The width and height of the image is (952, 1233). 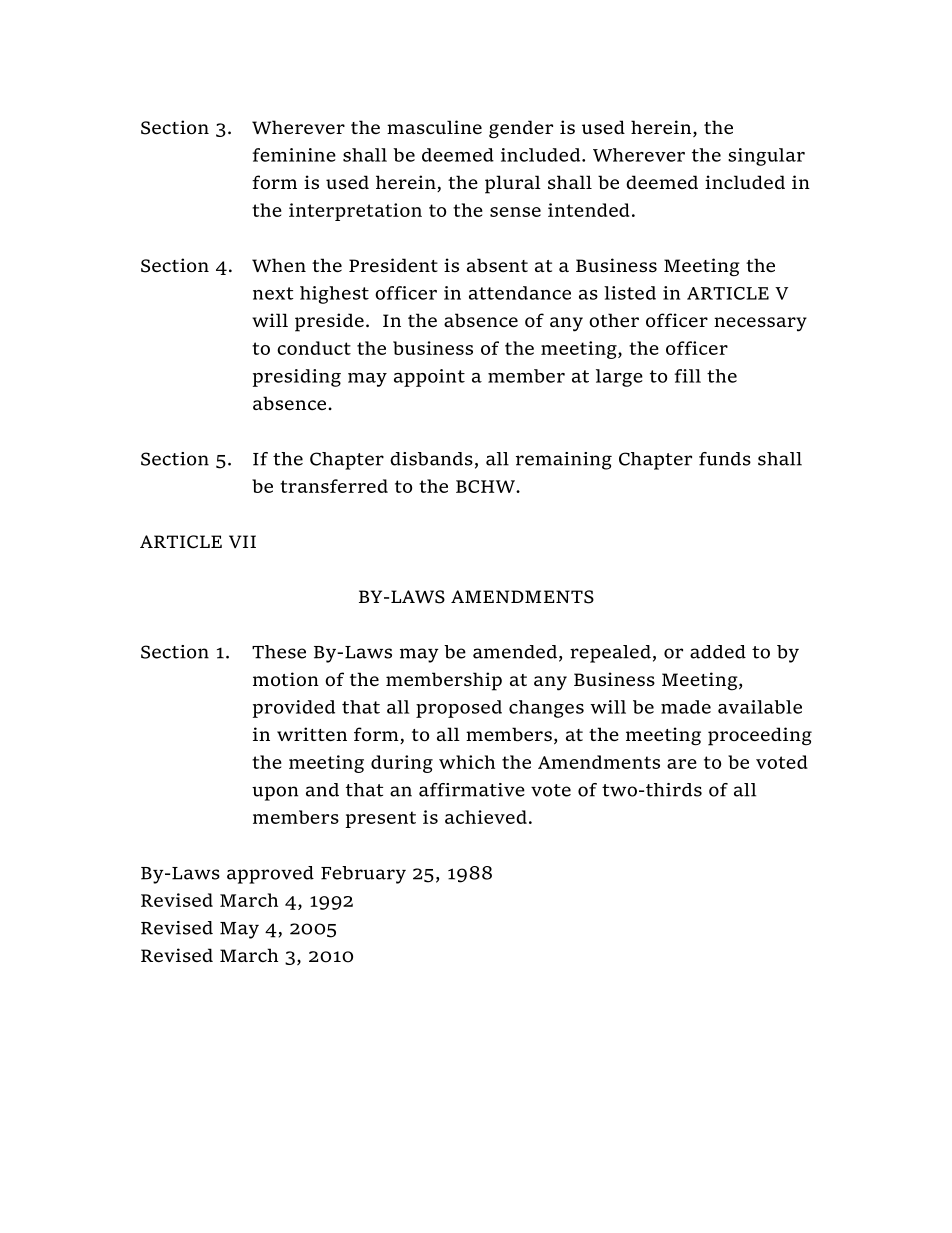 What do you see at coordinates (725, 459) in the image?
I see `funds` at bounding box center [725, 459].
